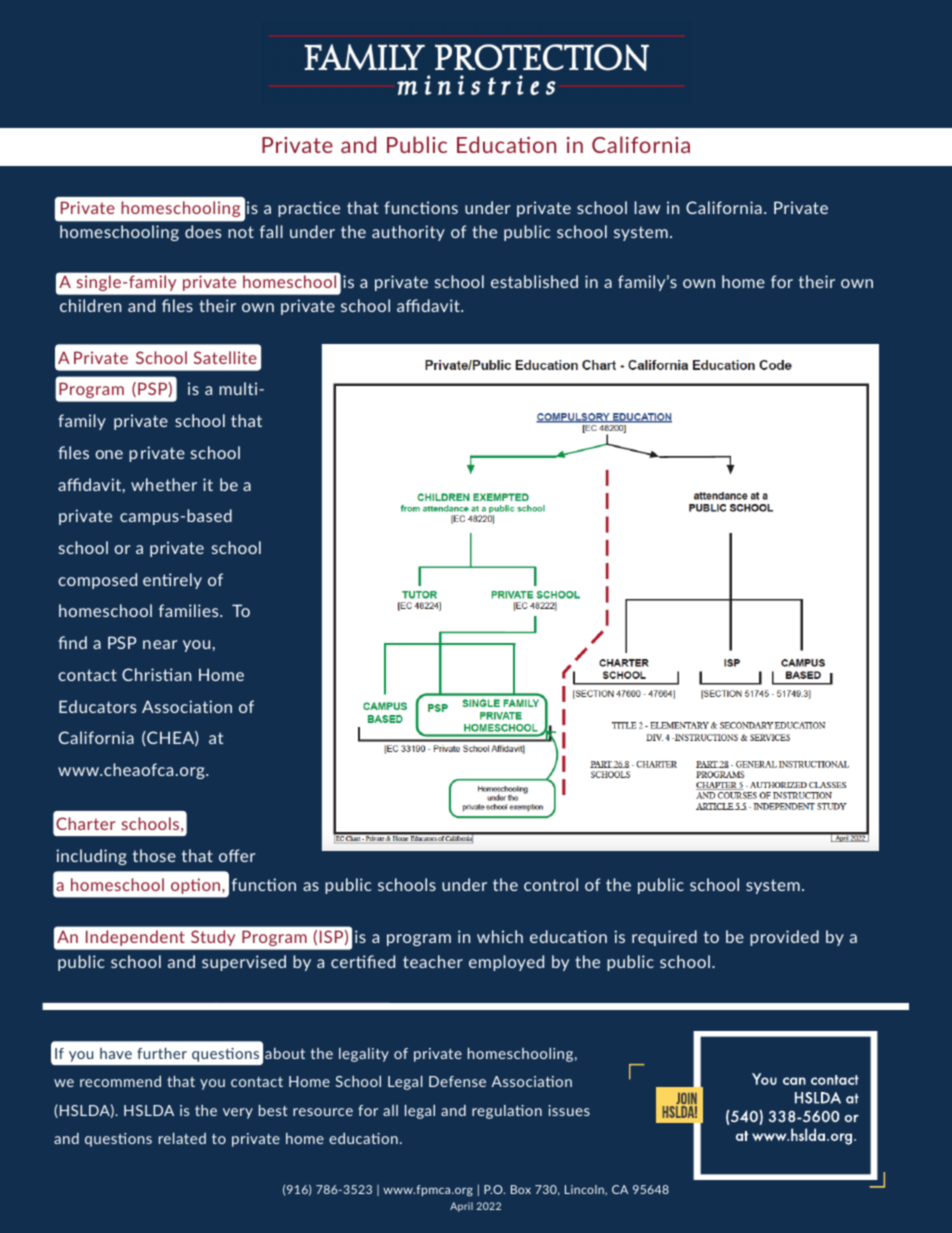 This document has width=952, height=1233. I want to click on required, so click(664, 938).
